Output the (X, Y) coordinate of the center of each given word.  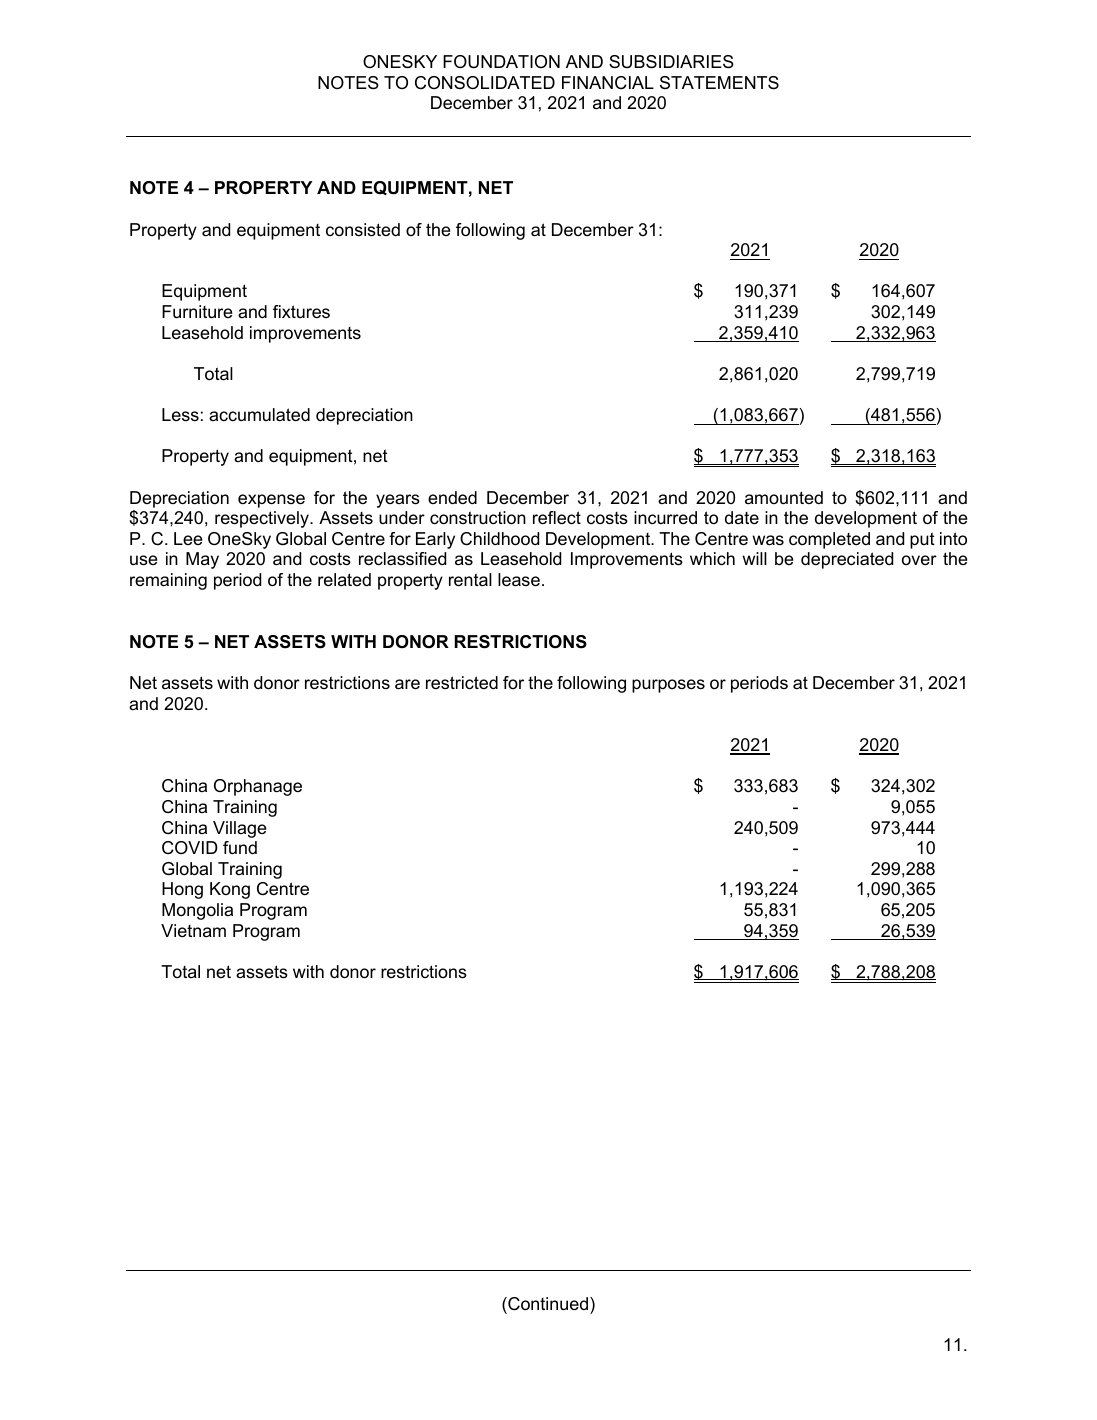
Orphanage (258, 787)
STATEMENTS (719, 83)
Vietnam (193, 930)
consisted (363, 230)
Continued (547, 1304)
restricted (462, 683)
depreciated (847, 560)
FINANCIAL (608, 83)
